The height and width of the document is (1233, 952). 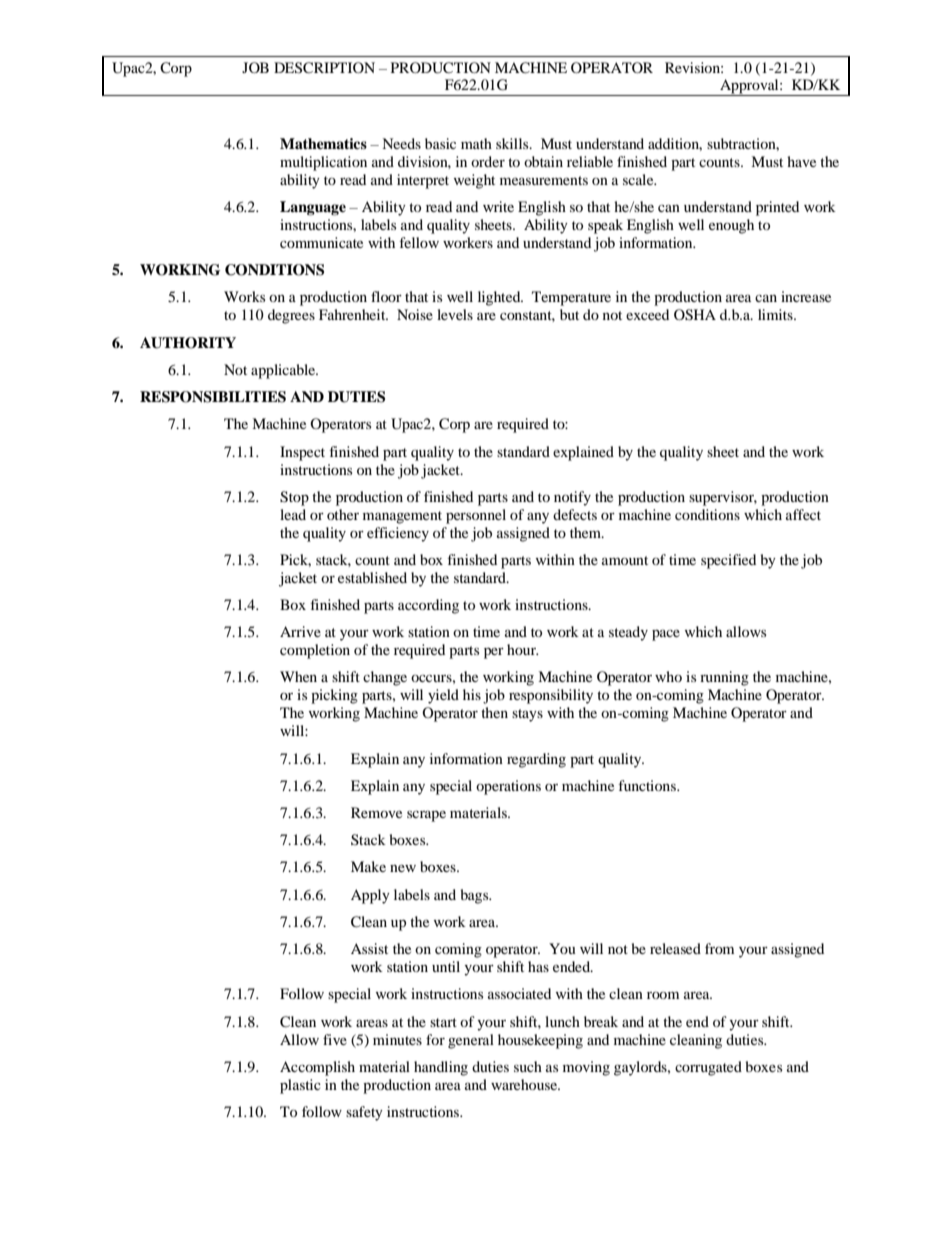 I want to click on specified, so click(x=728, y=561).
